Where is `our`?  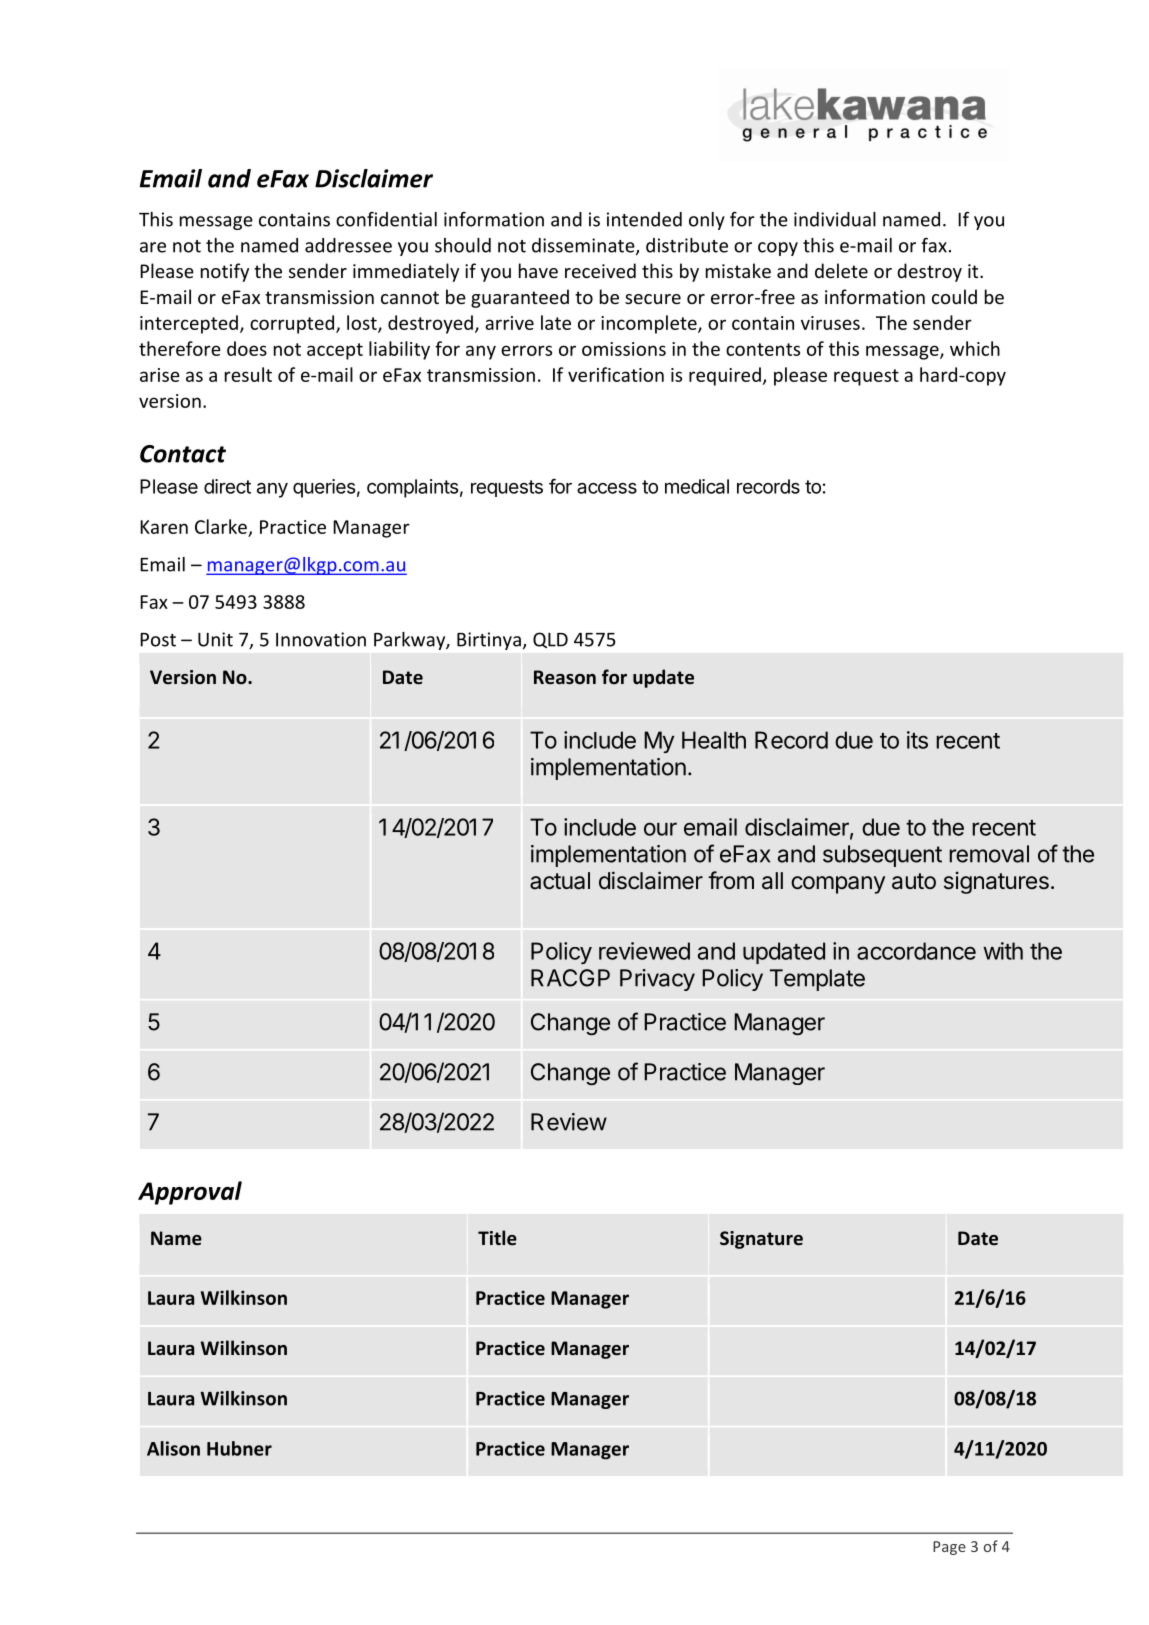
our is located at coordinates (660, 829).
